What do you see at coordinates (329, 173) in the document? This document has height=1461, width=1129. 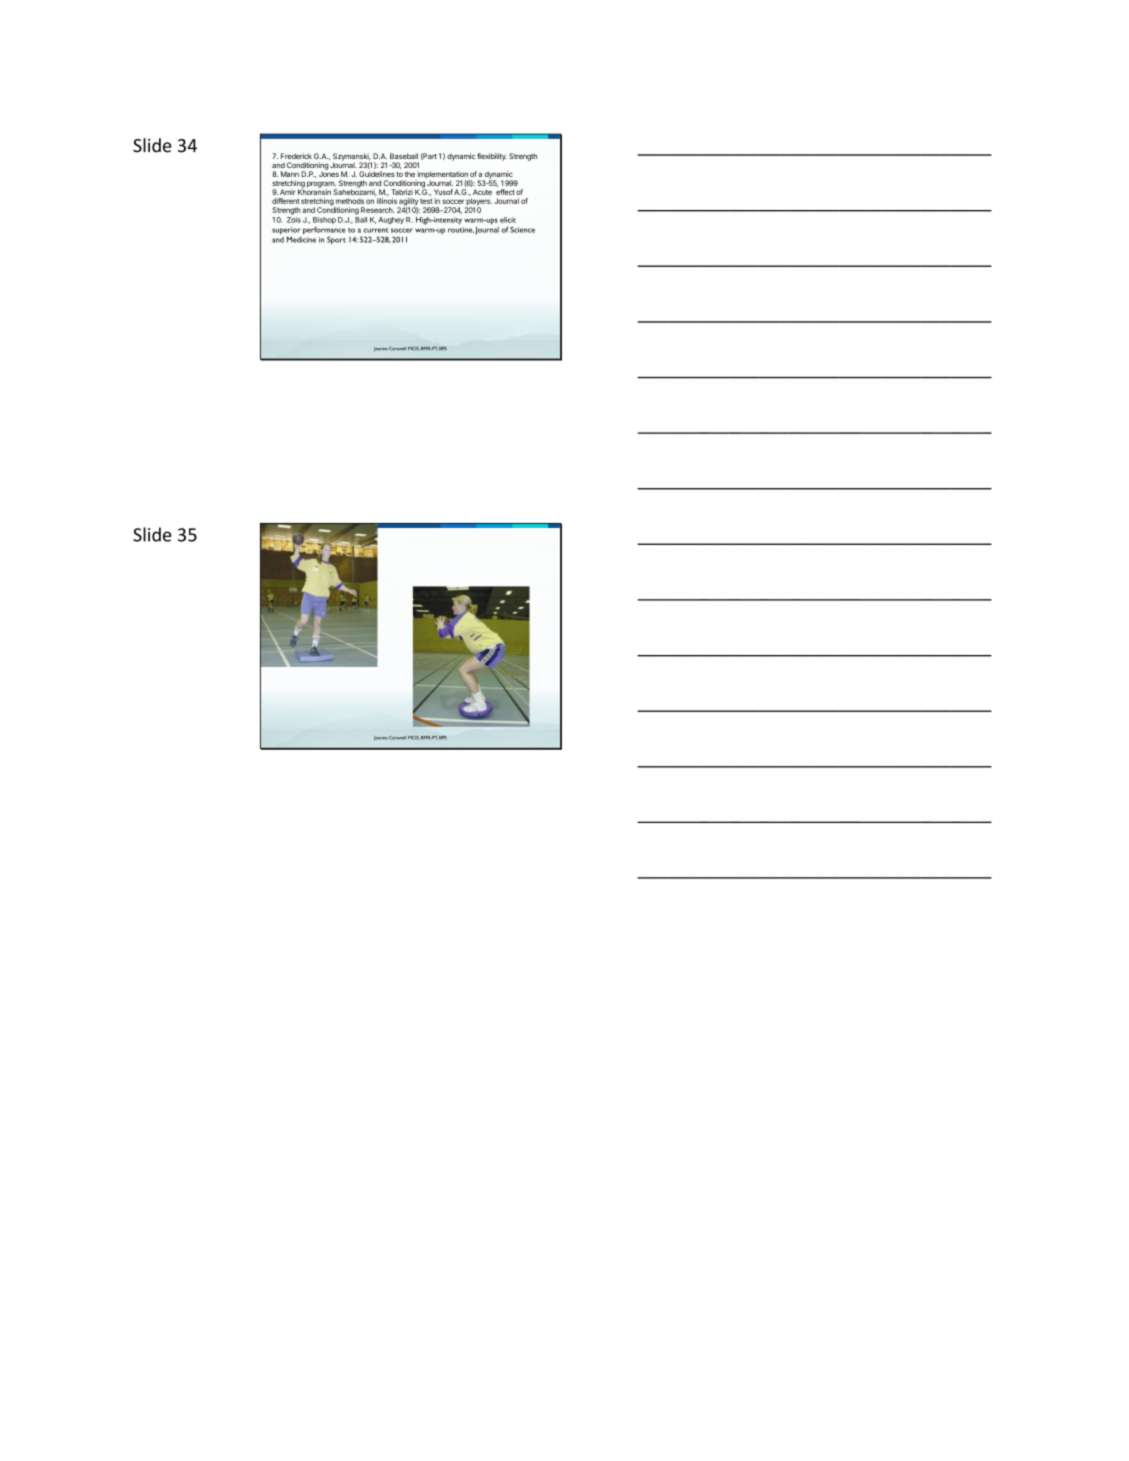 I see `Jones` at bounding box center [329, 173].
